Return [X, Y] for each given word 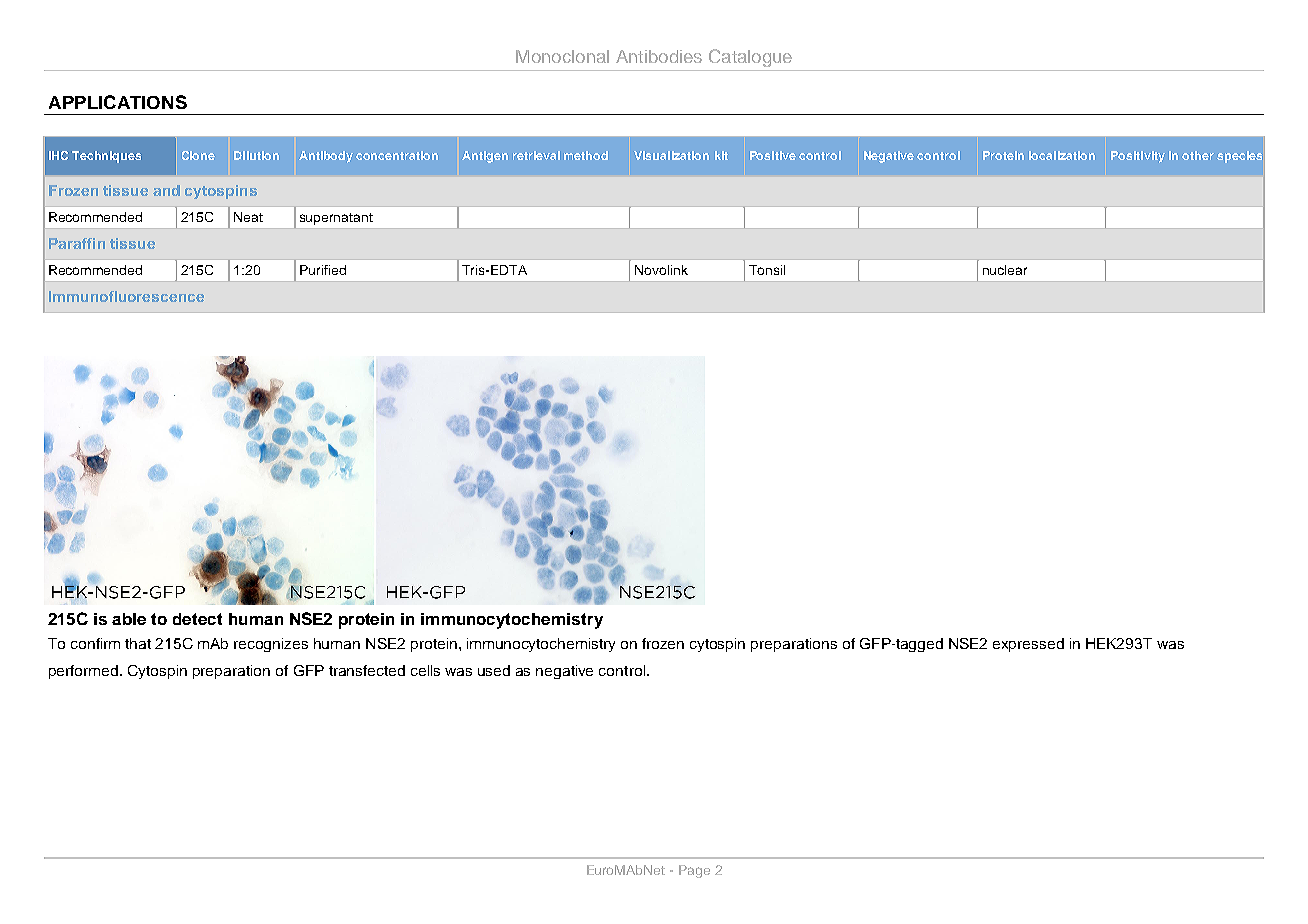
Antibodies [659, 56]
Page [694, 871]
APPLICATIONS [118, 102]
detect [197, 619]
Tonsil [767, 270]
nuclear [1005, 270]
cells [425, 670]
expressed [1028, 645]
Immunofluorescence [126, 296]
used [494, 670]
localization [1062, 155]
